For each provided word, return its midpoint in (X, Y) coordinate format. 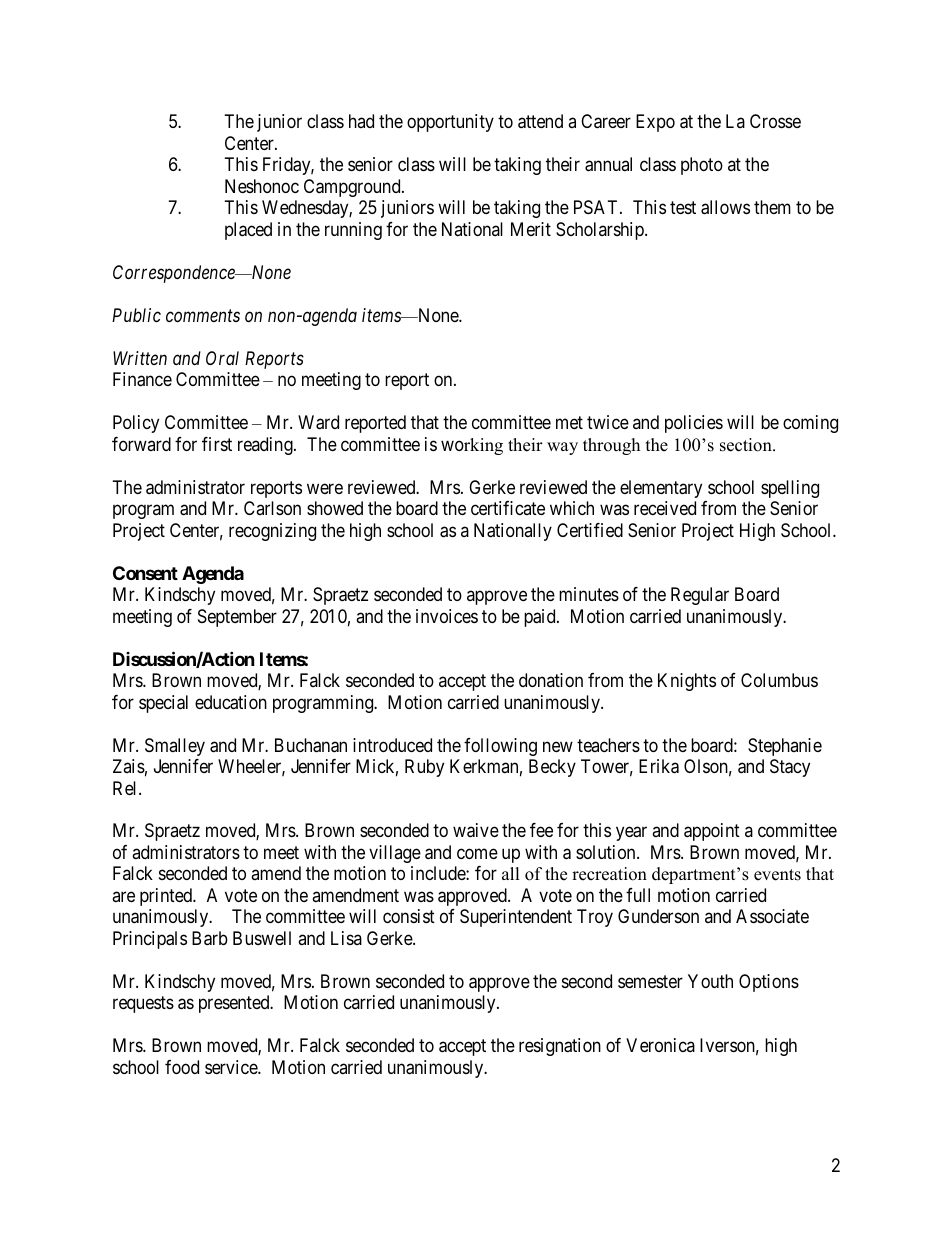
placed (248, 231)
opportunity (450, 123)
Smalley (175, 747)
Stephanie (785, 747)
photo (702, 166)
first (217, 444)
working (472, 446)
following (500, 747)
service (232, 1067)
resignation (560, 1047)
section (747, 445)
